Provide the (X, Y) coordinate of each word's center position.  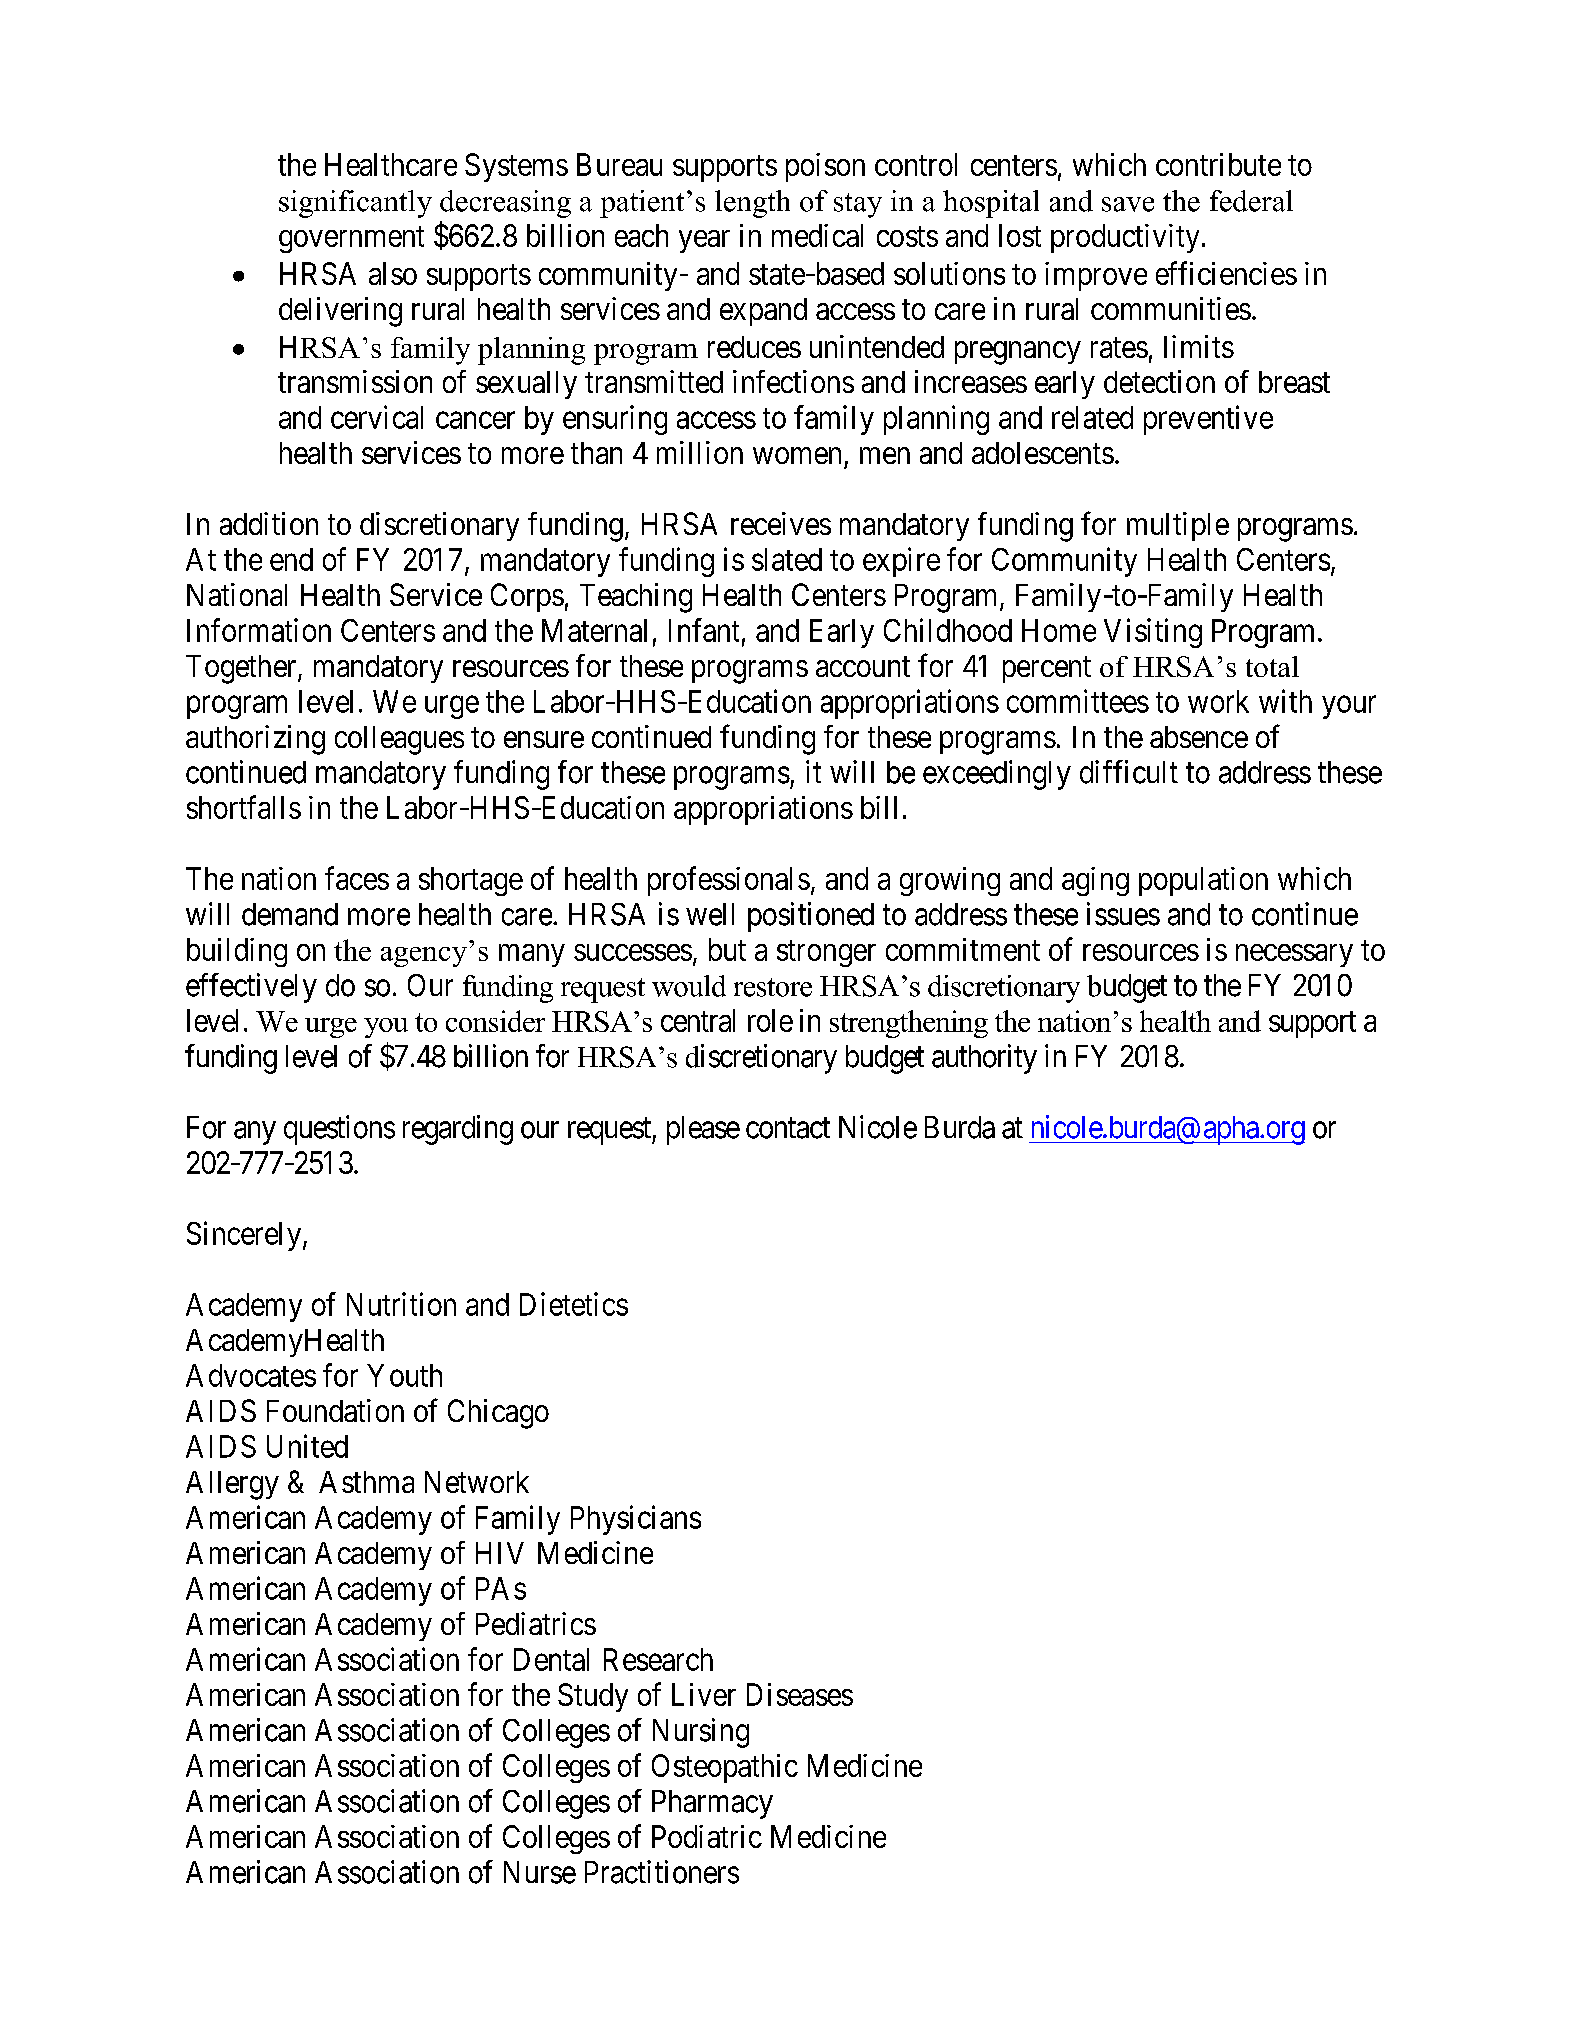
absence (1199, 737)
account (863, 667)
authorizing (255, 740)
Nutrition (401, 1304)
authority (984, 1059)
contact (788, 1128)
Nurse (540, 1872)
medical (817, 235)
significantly (355, 204)
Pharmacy (712, 1804)
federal (1251, 201)
